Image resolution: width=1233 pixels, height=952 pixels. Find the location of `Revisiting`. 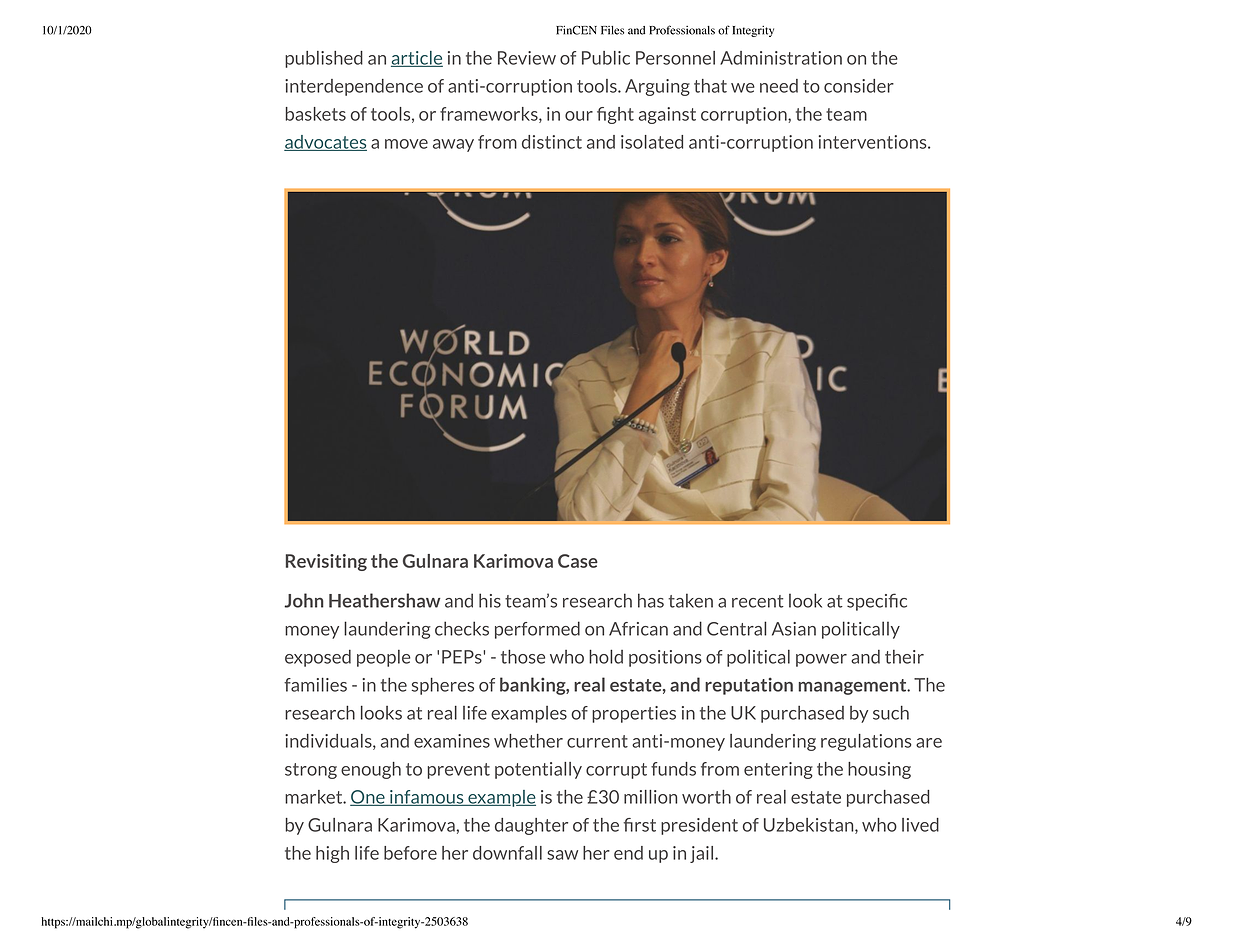

Revisiting is located at coordinates (326, 562).
